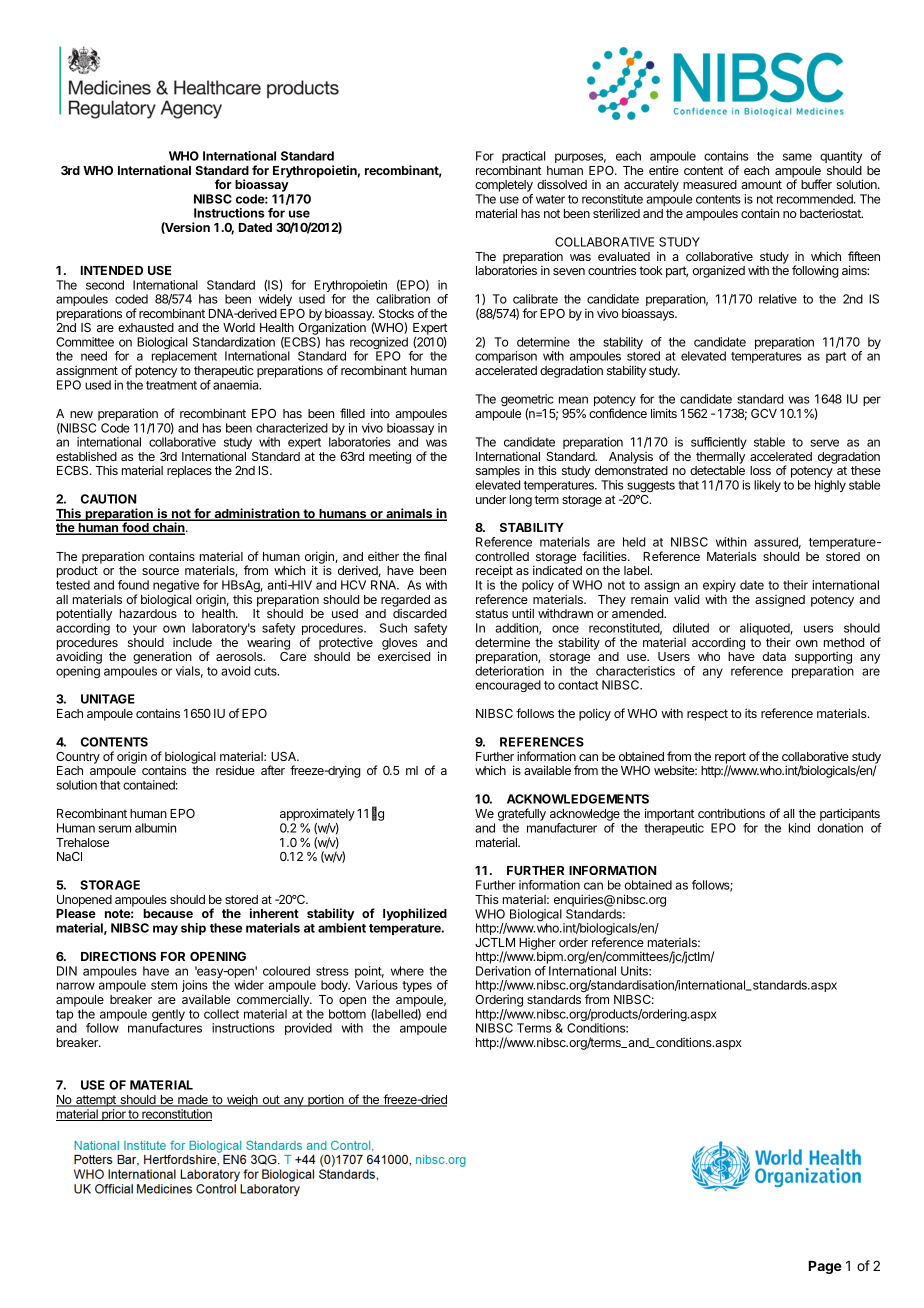 The image size is (924, 1308). Describe the element at coordinates (160, 571) in the screenshot. I see `source` at that location.
